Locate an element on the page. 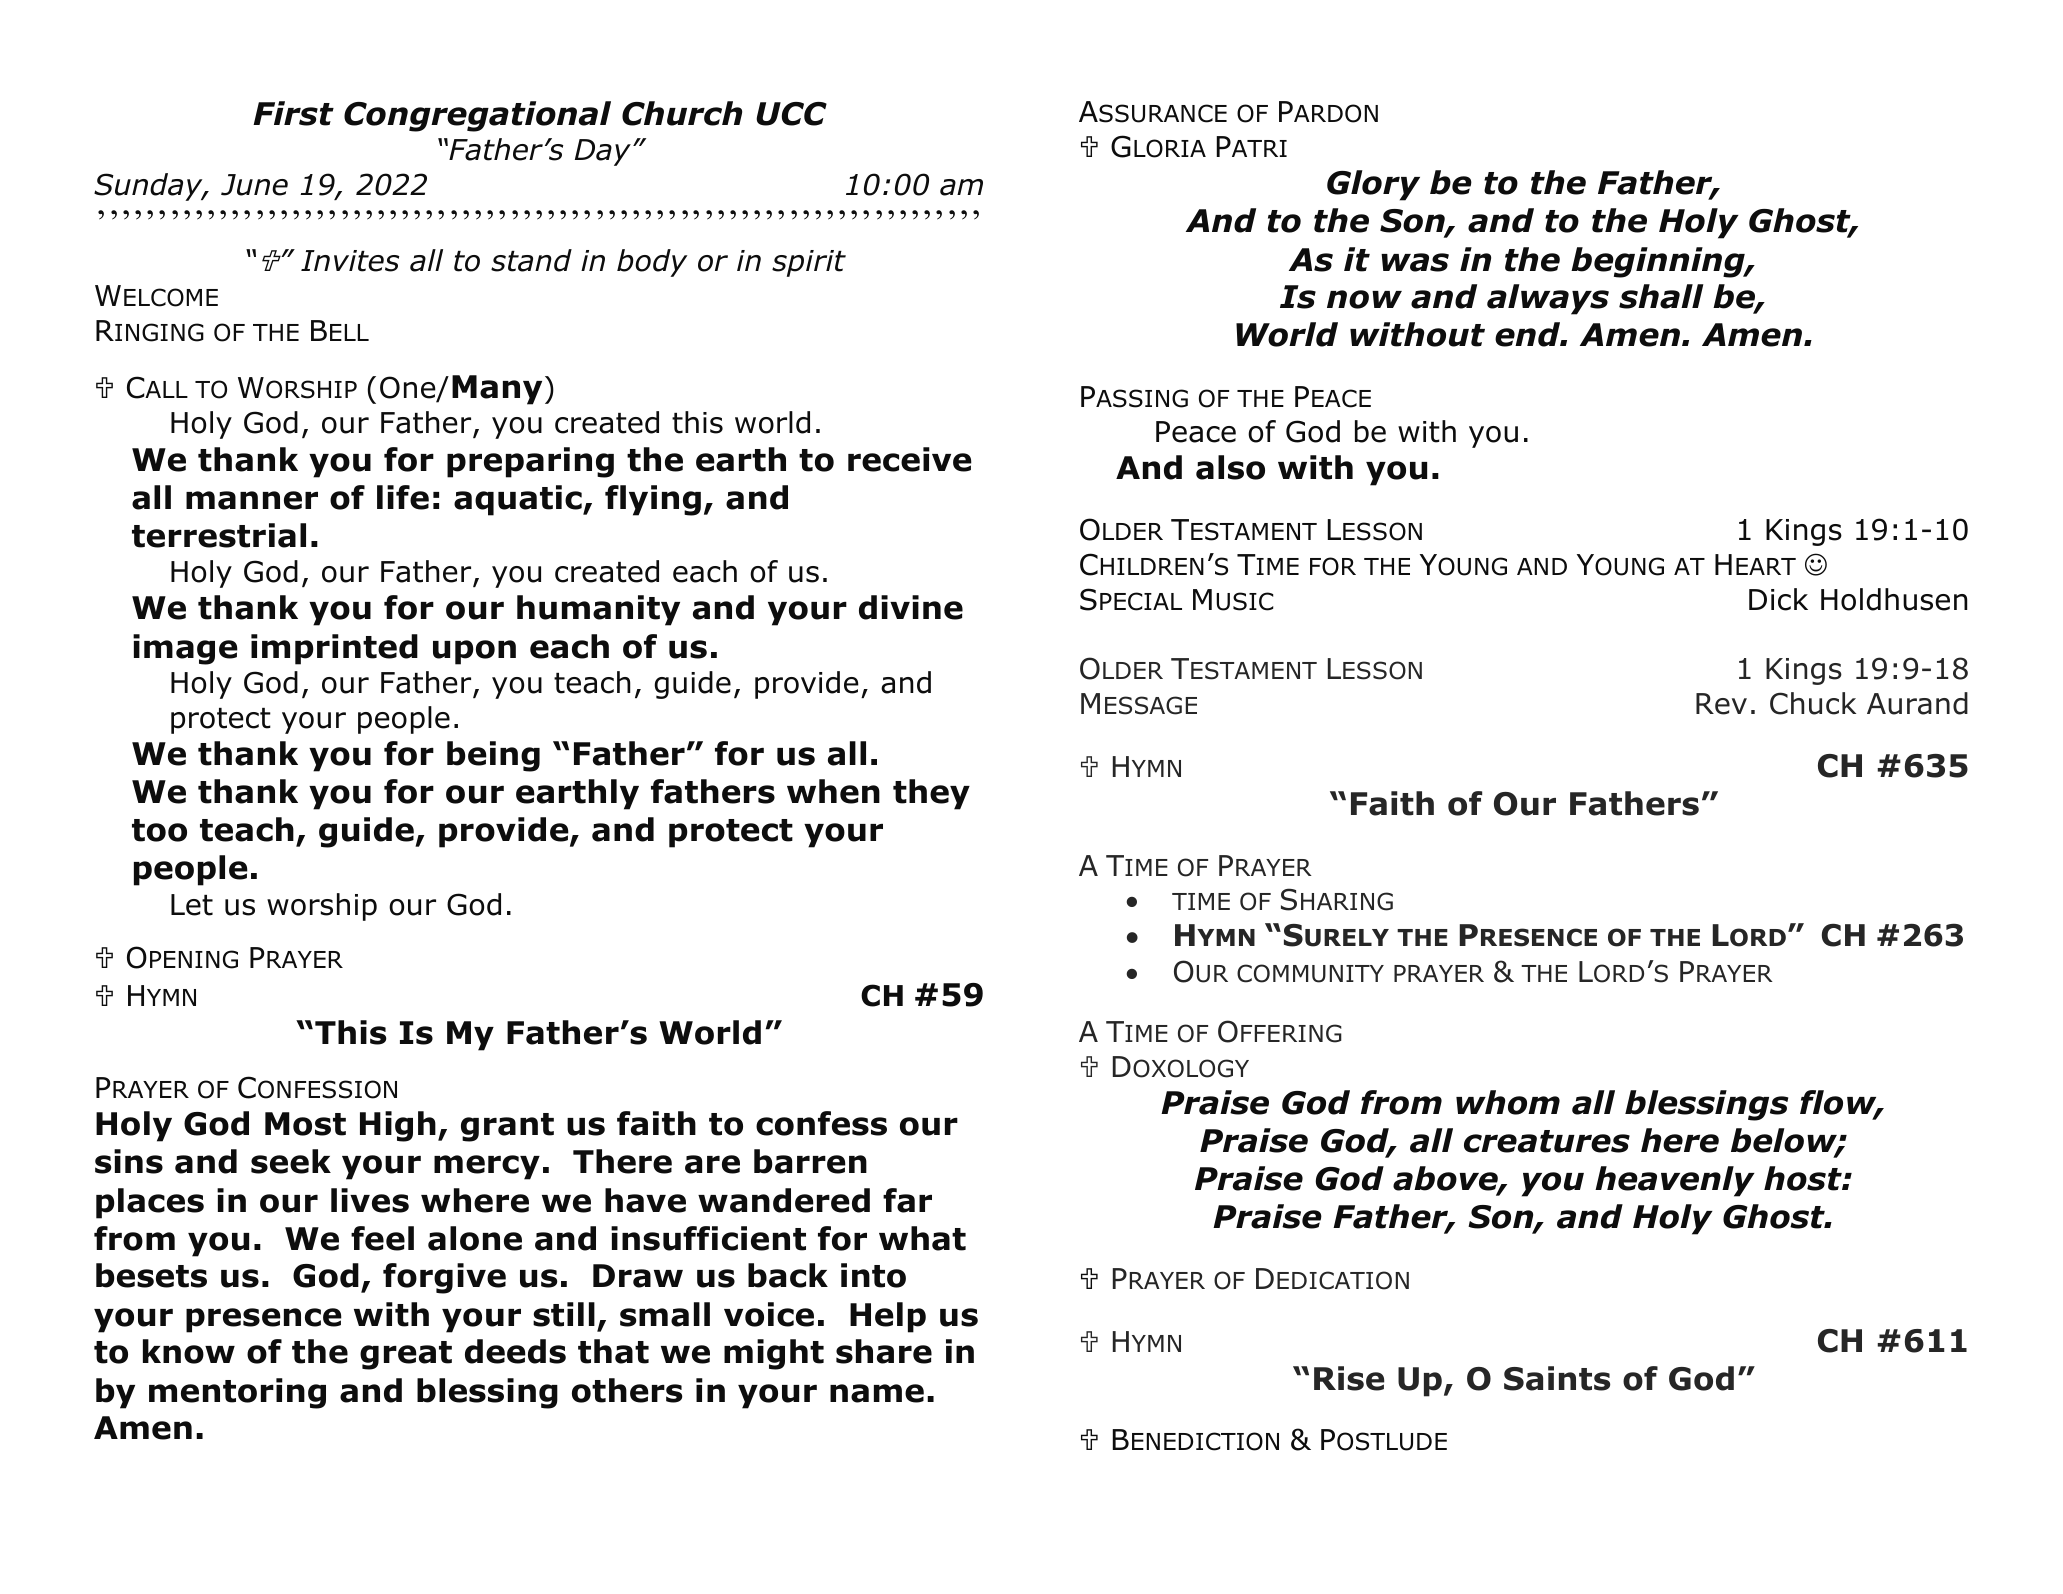 The width and height of the page is (2063, 1594). Glory is located at coordinates (1373, 185).
